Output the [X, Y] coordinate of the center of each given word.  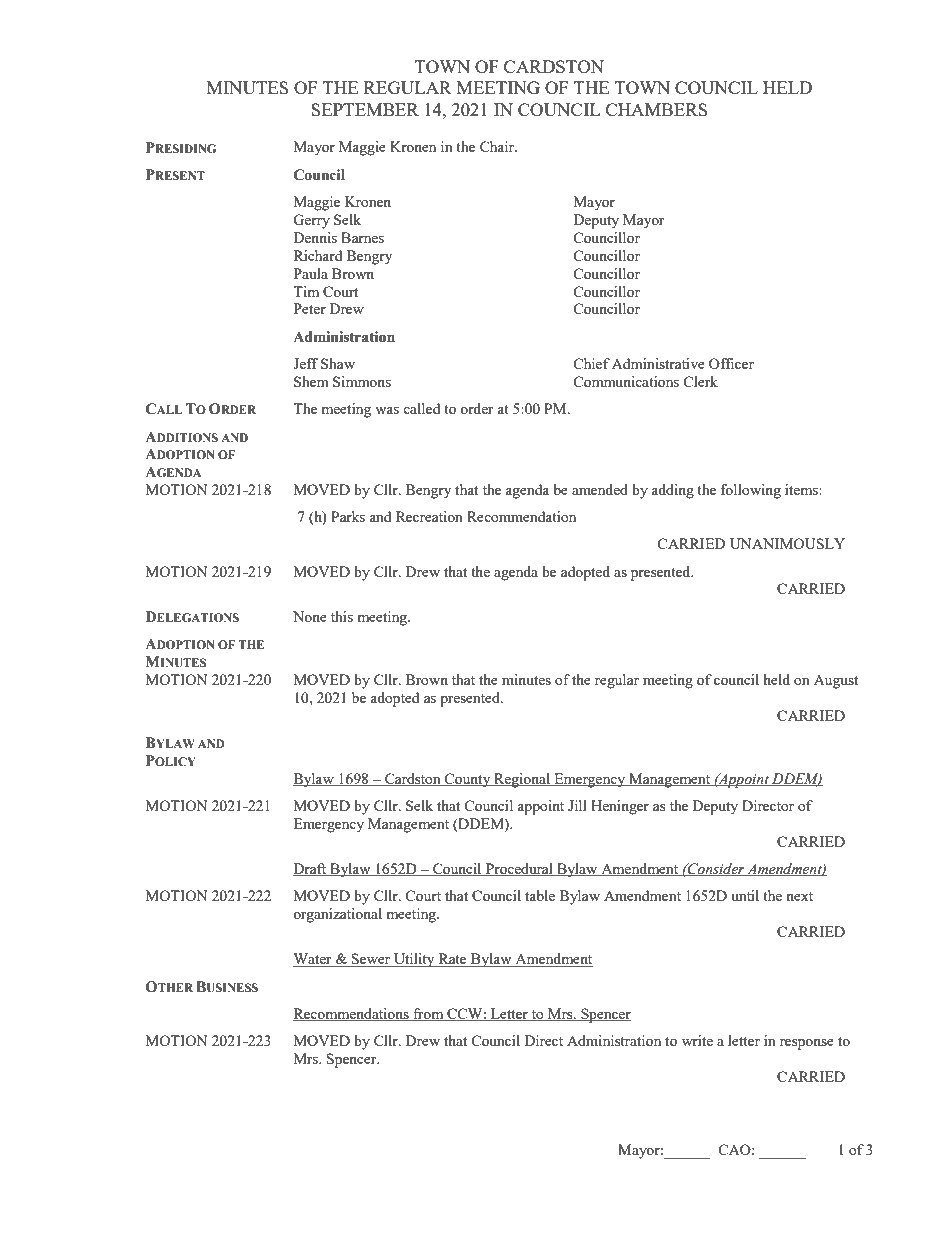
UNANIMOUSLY [787, 543]
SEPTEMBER [365, 109]
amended [600, 489]
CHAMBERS [656, 109]
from [428, 1014]
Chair [498, 146]
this [342, 616]
